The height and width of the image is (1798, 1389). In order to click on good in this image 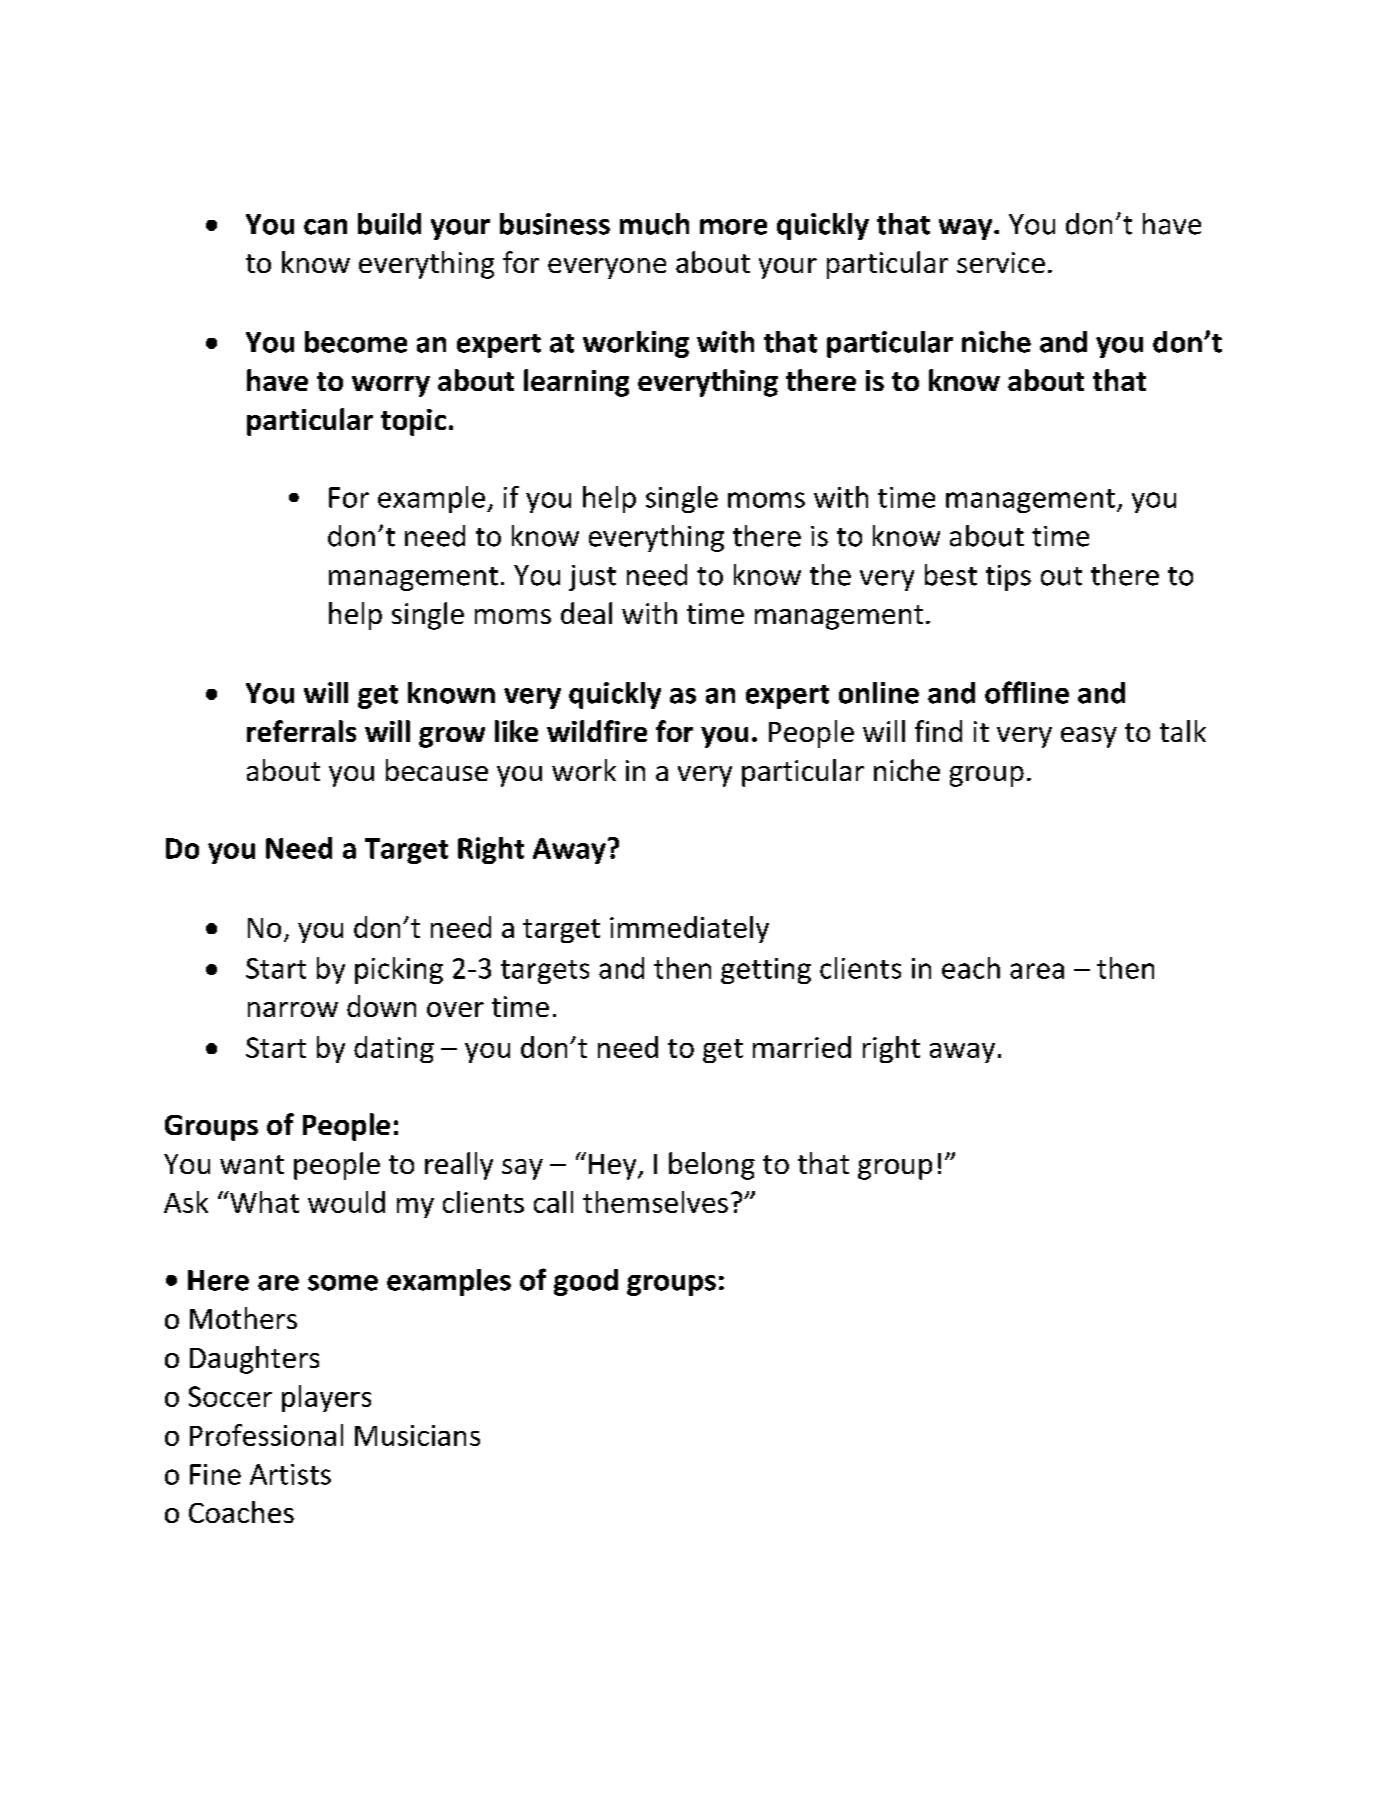, I will do `click(586, 1282)`.
